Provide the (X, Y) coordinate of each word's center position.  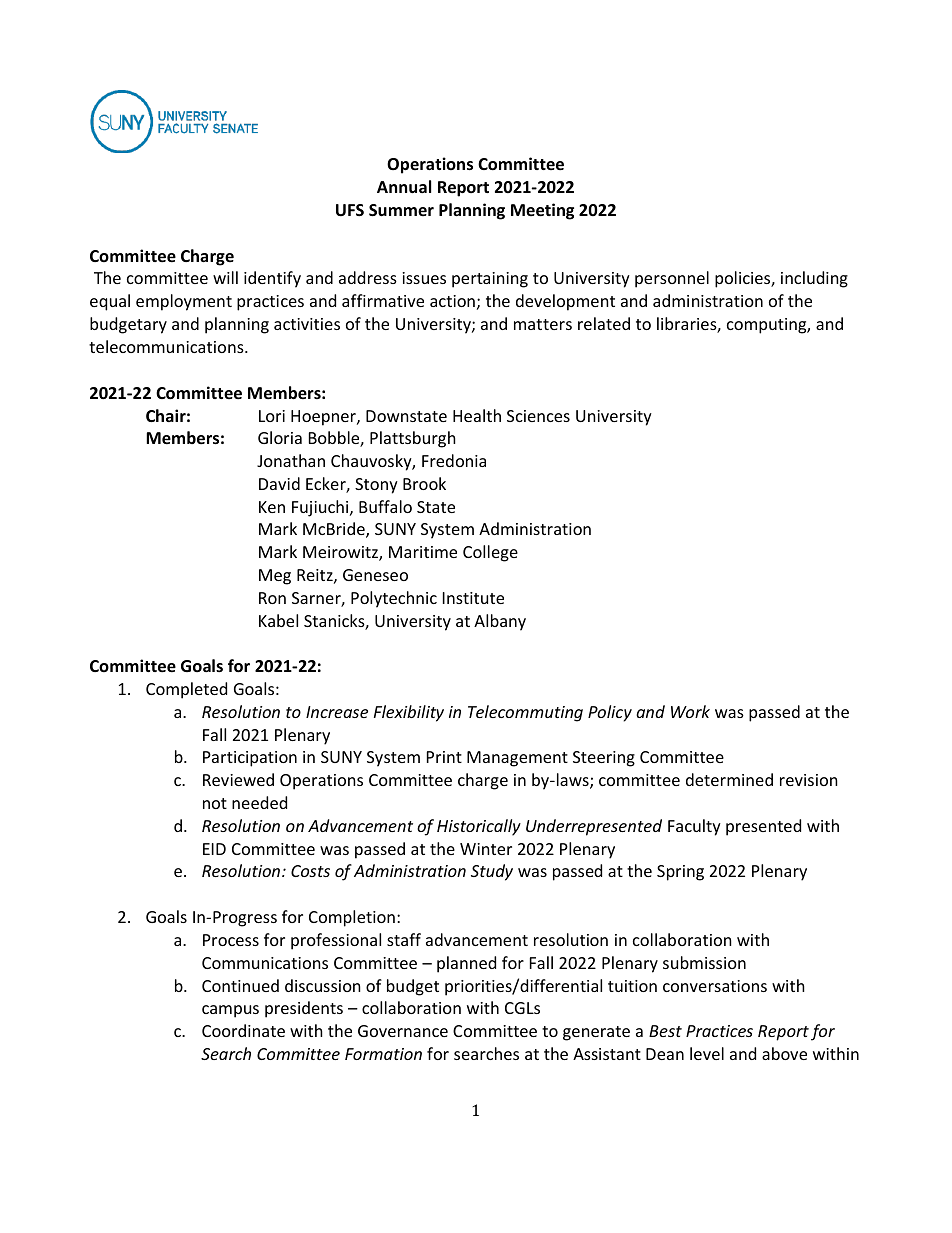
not (215, 803)
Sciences (538, 416)
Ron (272, 598)
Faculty (694, 827)
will (225, 277)
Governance (403, 1031)
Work (690, 711)
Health (477, 415)
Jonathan (291, 460)
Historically (479, 827)
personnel (672, 279)
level (707, 1053)
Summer (401, 210)
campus (230, 1011)
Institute (473, 598)
